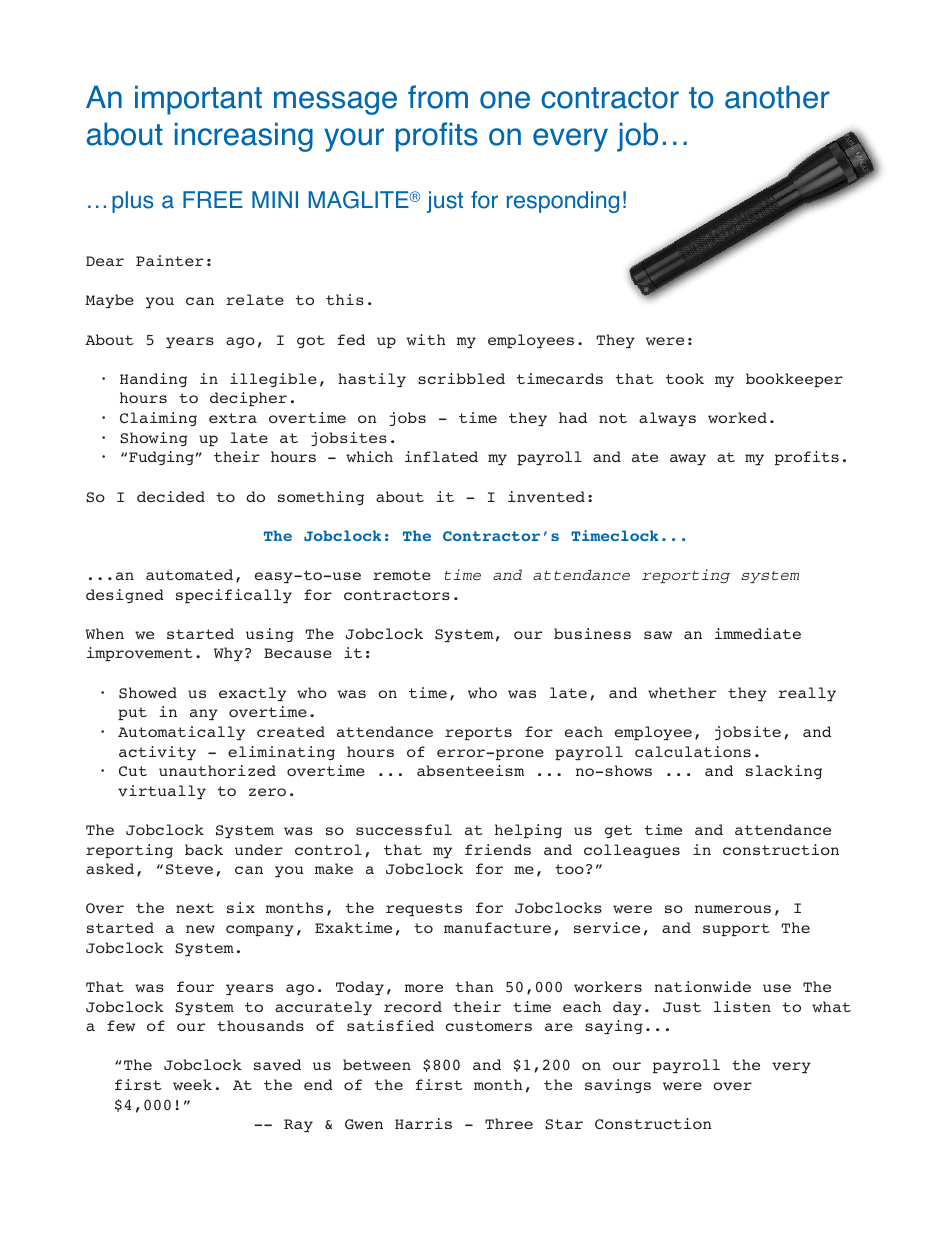 The width and height of the document is (952, 1233). Describe the element at coordinates (277, 1064) in the document. I see `saved` at that location.
